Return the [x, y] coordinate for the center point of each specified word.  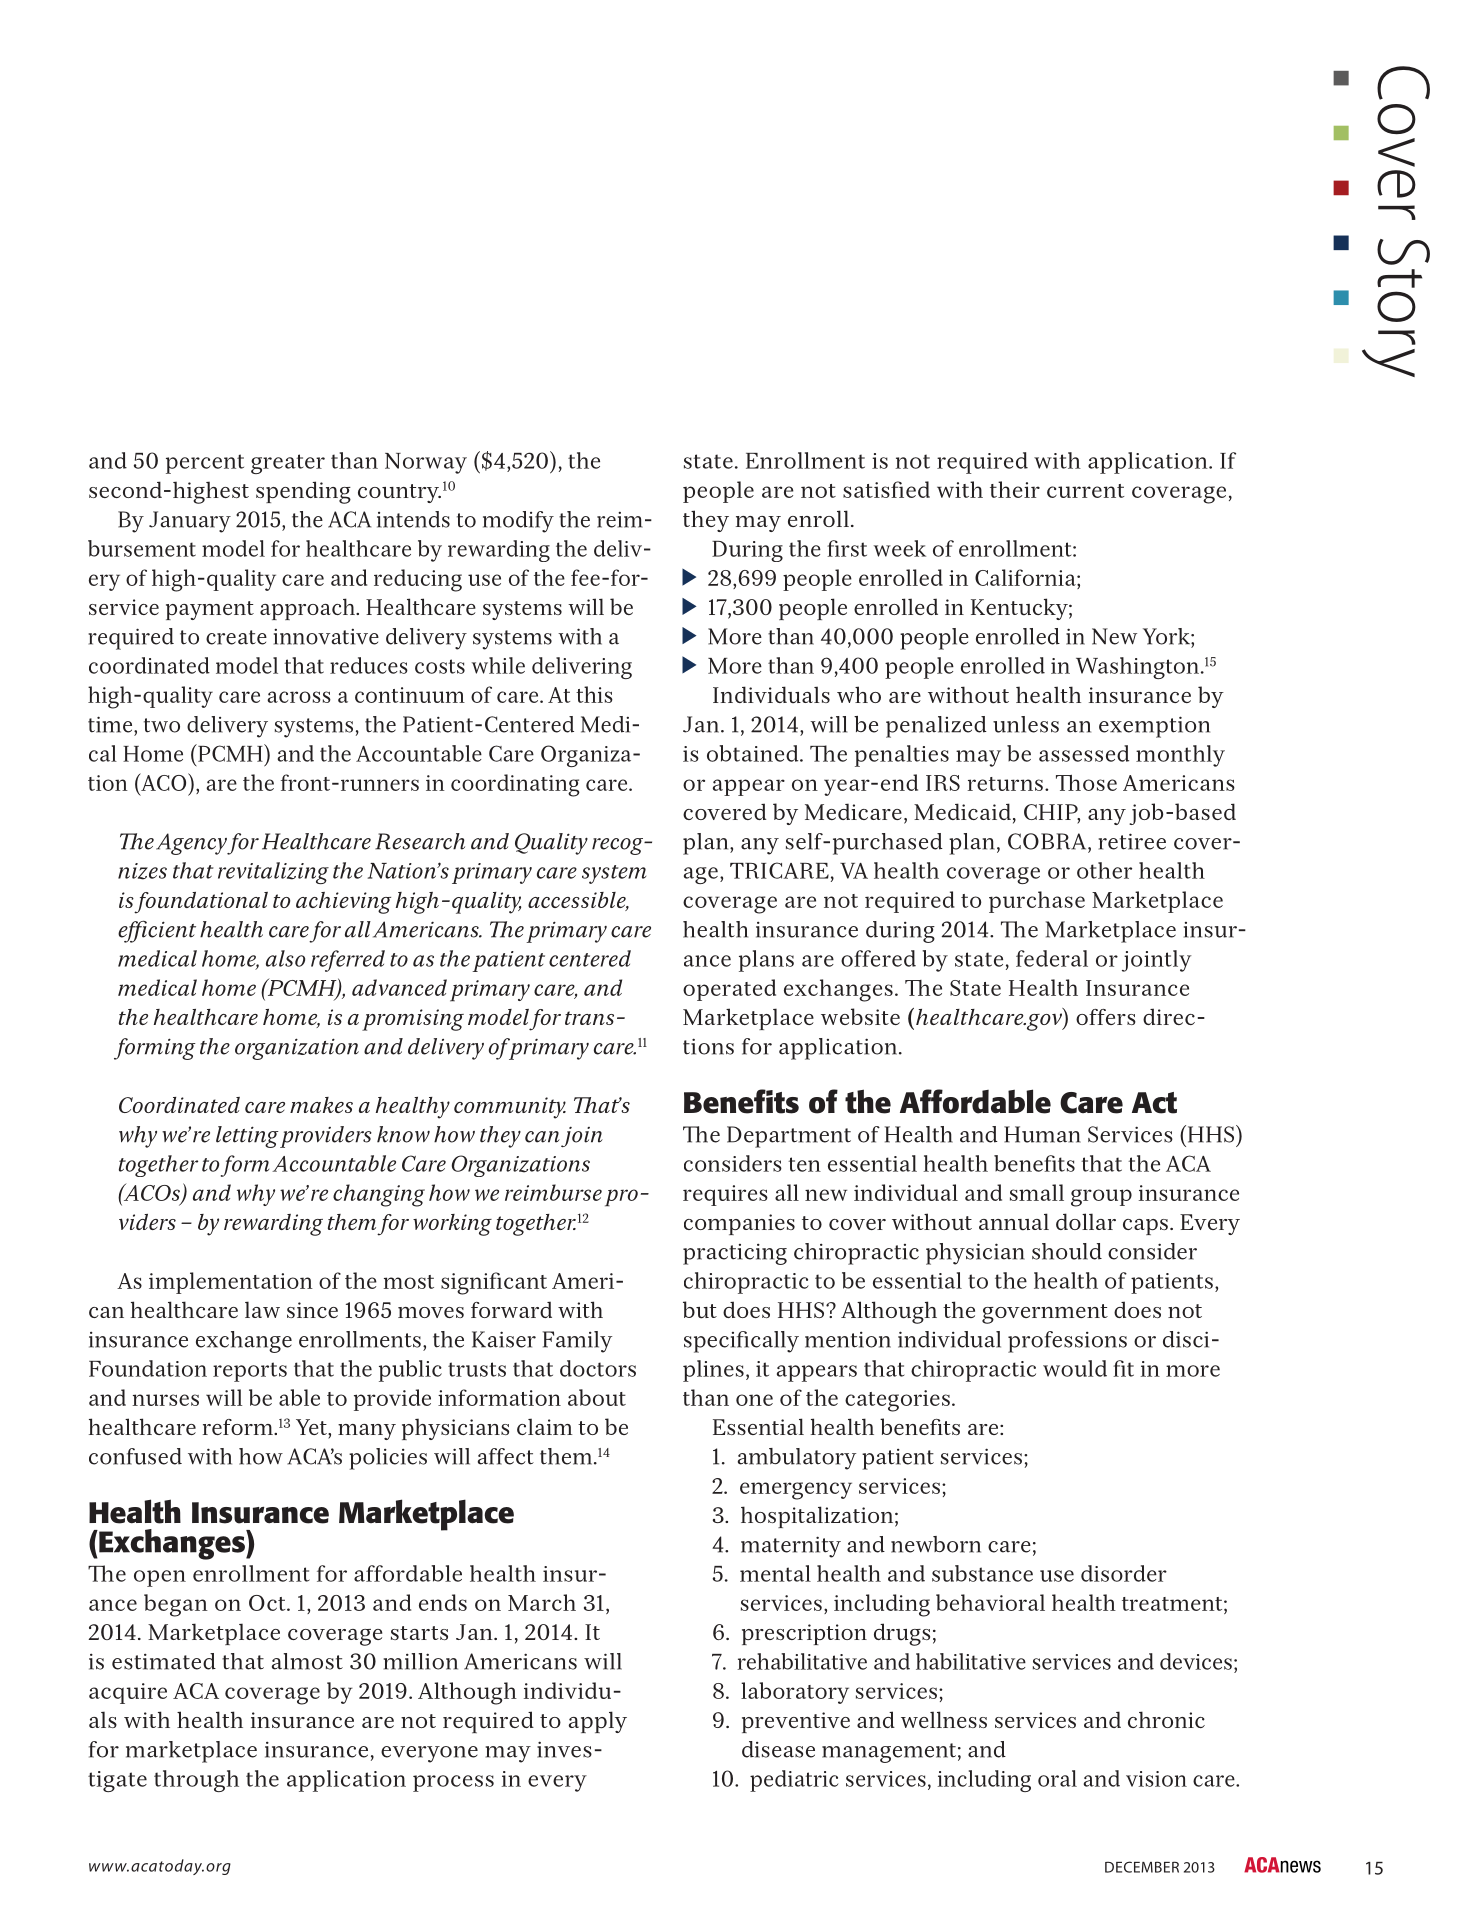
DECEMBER [1142, 1867]
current [1085, 491]
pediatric [794, 1781]
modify [518, 522]
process [453, 1783]
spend [287, 492]
